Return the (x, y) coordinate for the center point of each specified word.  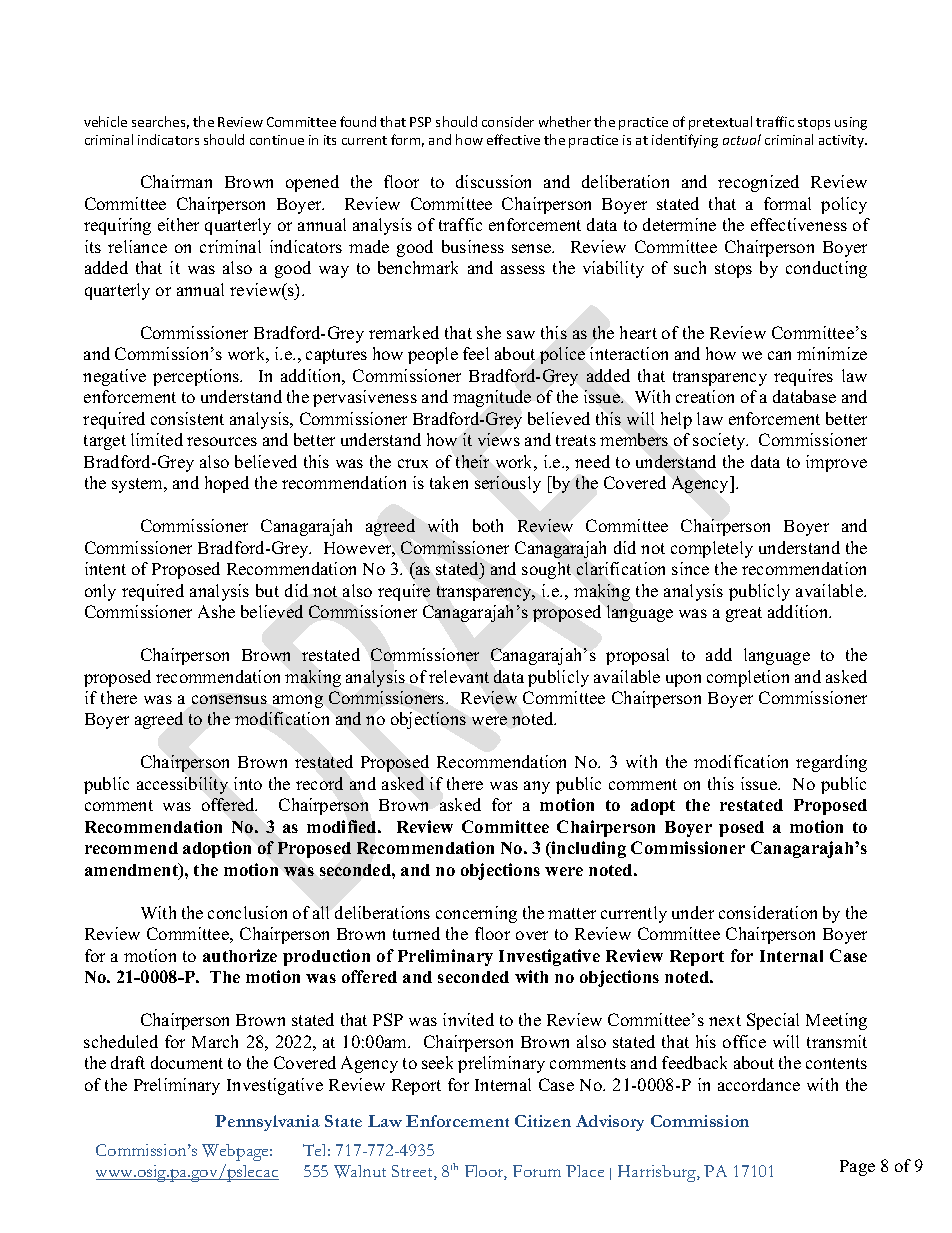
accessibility (182, 785)
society (720, 441)
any (537, 787)
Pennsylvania (267, 1123)
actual (742, 139)
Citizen (543, 1121)
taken (449, 482)
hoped (227, 484)
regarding (831, 763)
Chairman (176, 181)
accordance (759, 1084)
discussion (493, 181)
